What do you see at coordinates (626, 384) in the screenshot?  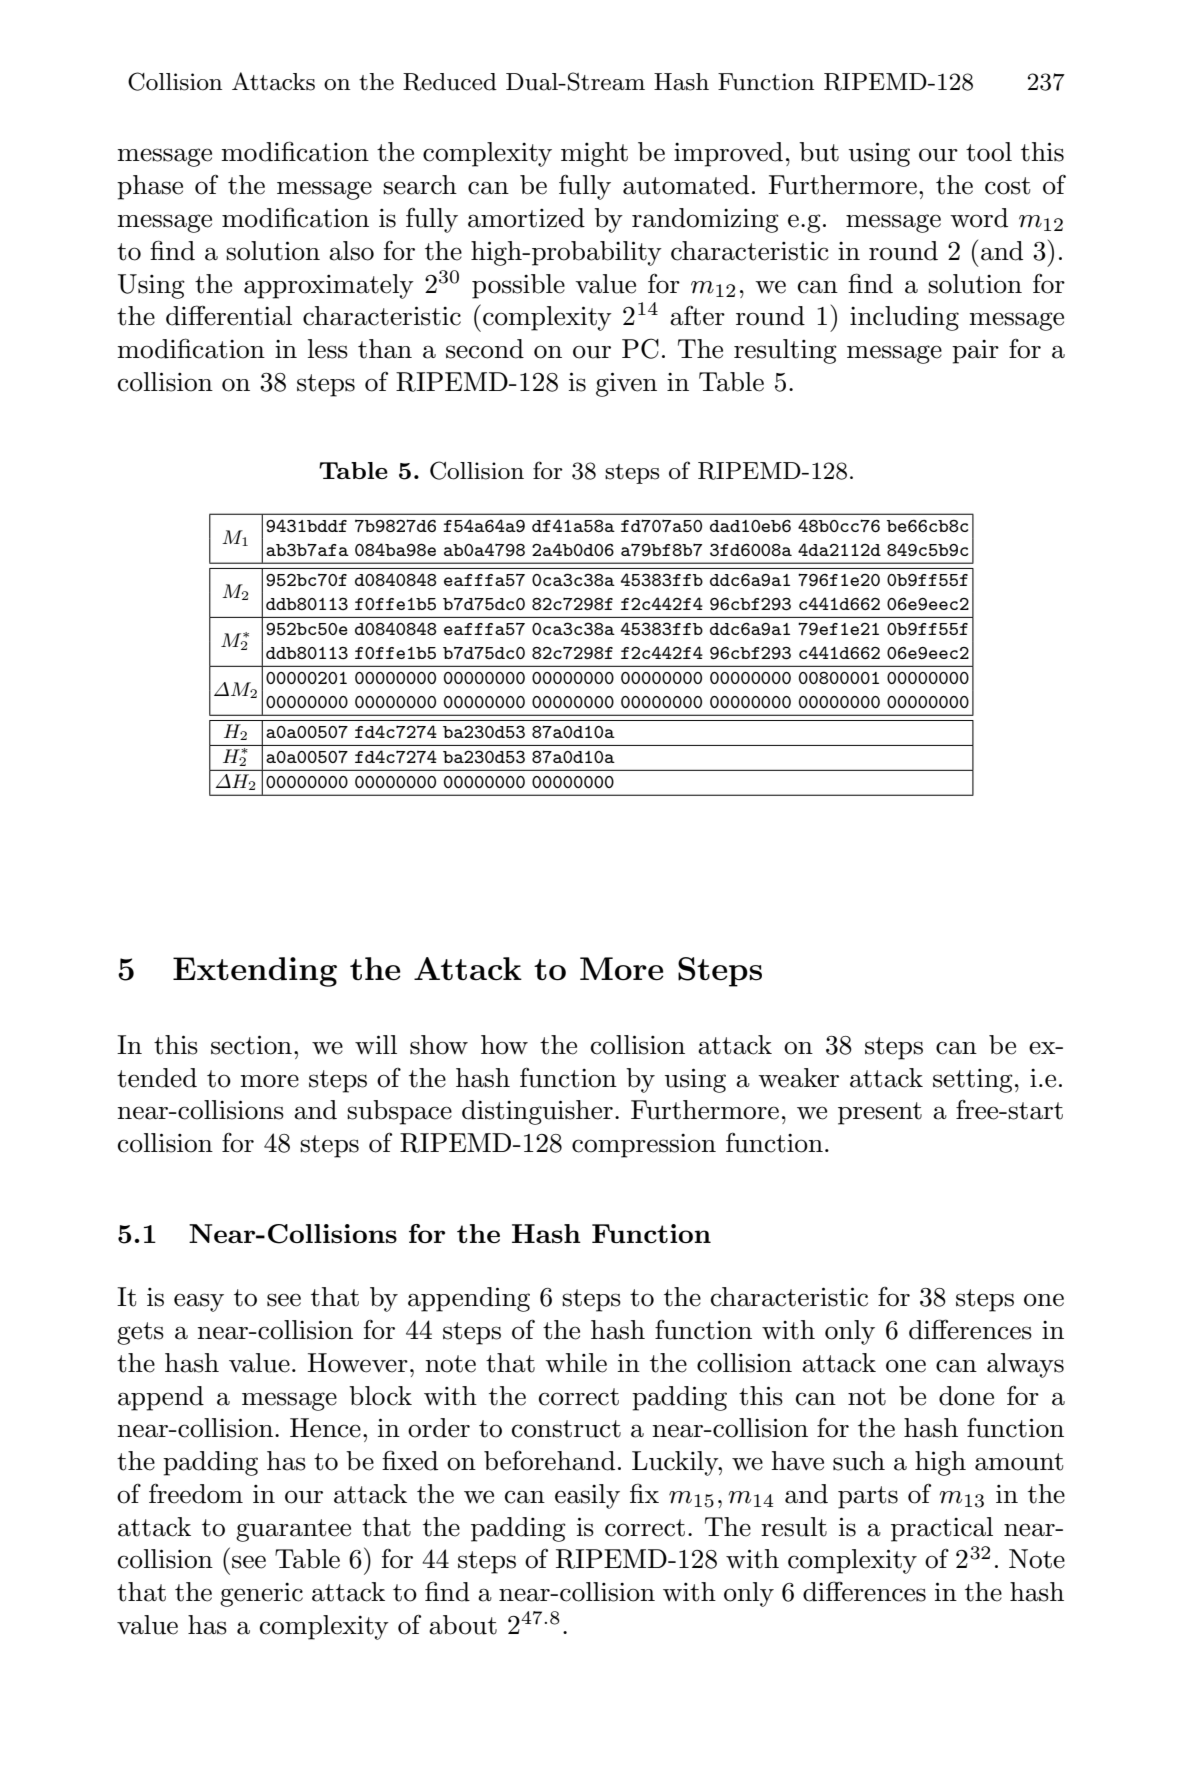 I see `given` at bounding box center [626, 384].
